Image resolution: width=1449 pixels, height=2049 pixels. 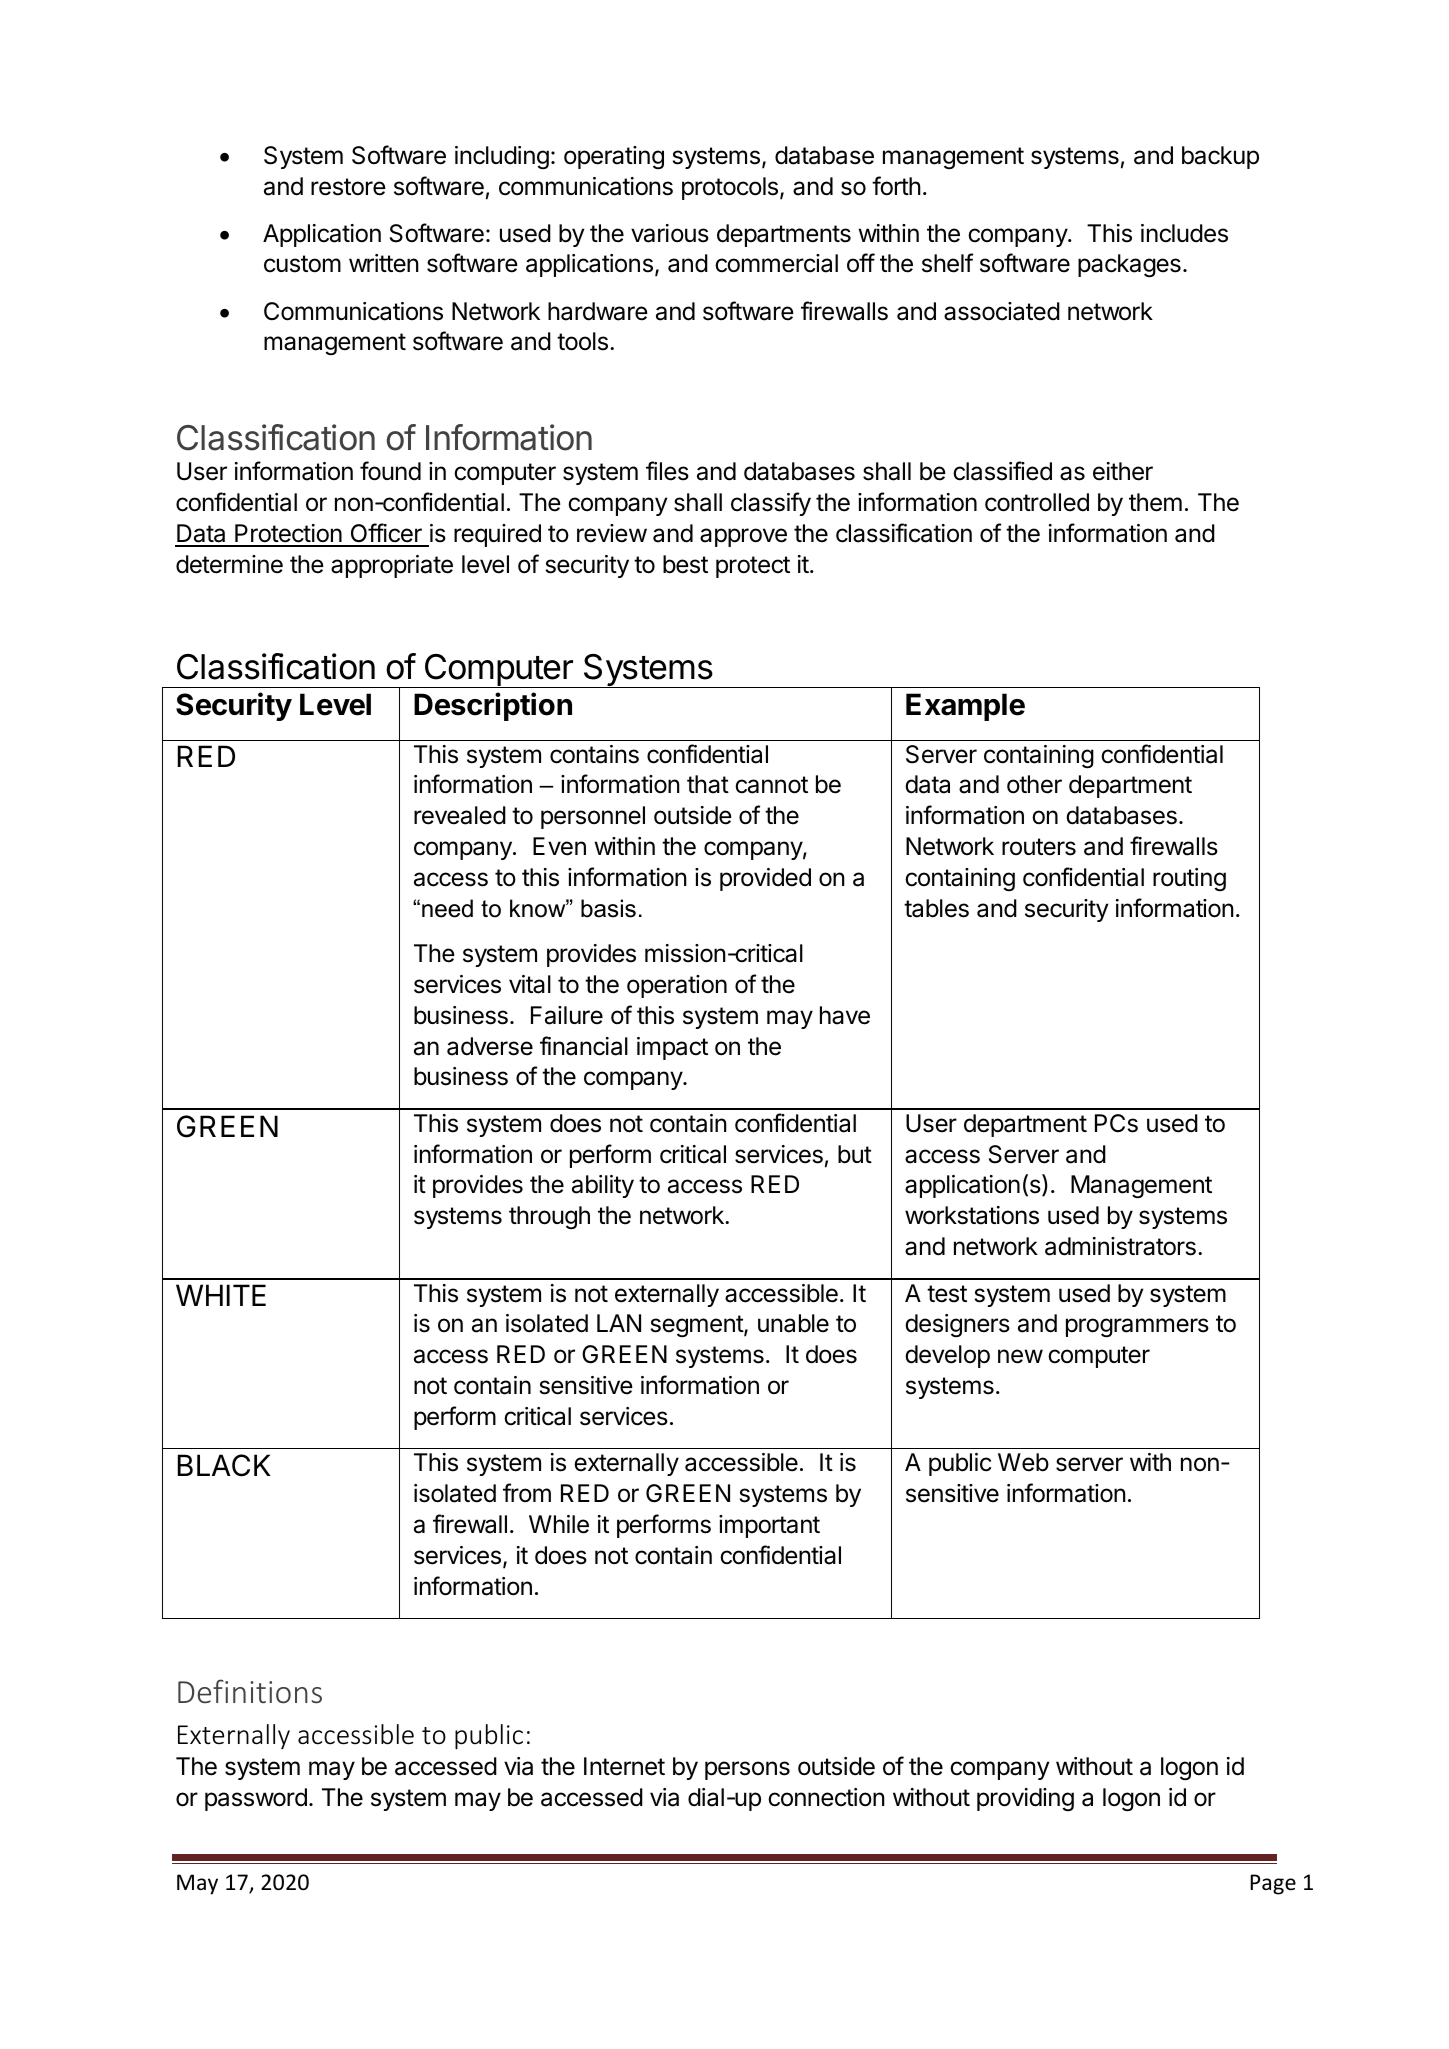 What do you see at coordinates (747, 1770) in the screenshot?
I see `persons` at bounding box center [747, 1770].
